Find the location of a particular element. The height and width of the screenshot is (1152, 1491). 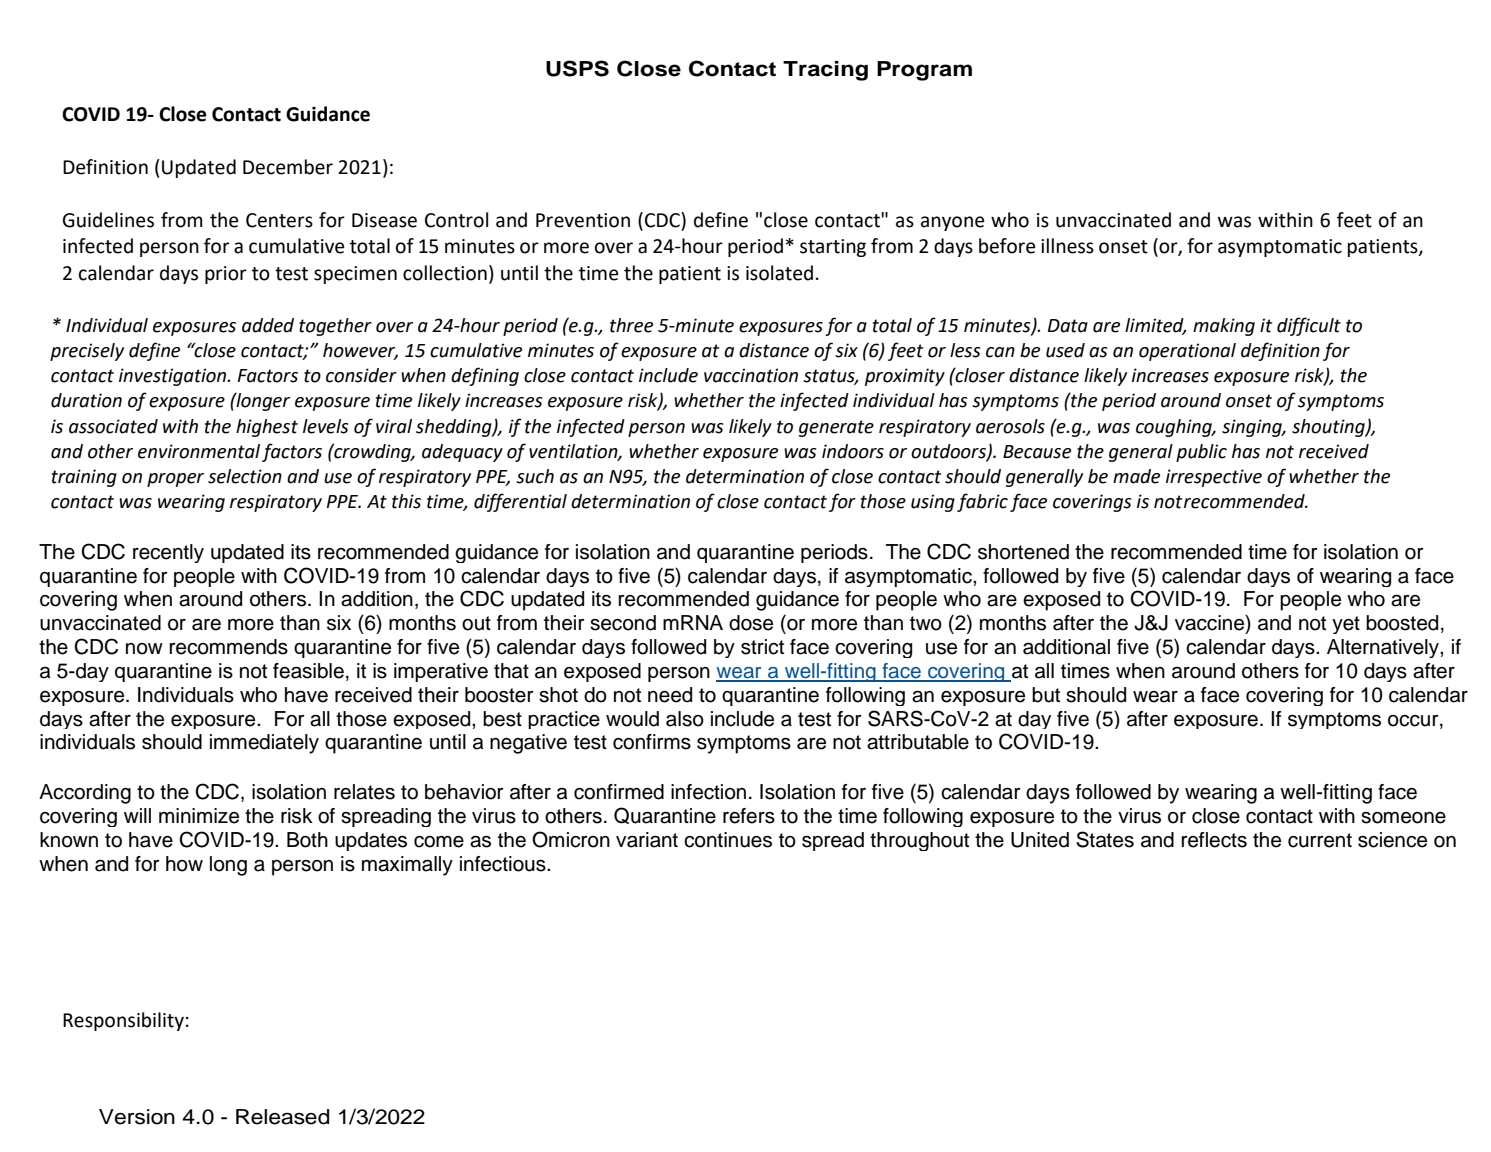

highest is located at coordinates (267, 428).
